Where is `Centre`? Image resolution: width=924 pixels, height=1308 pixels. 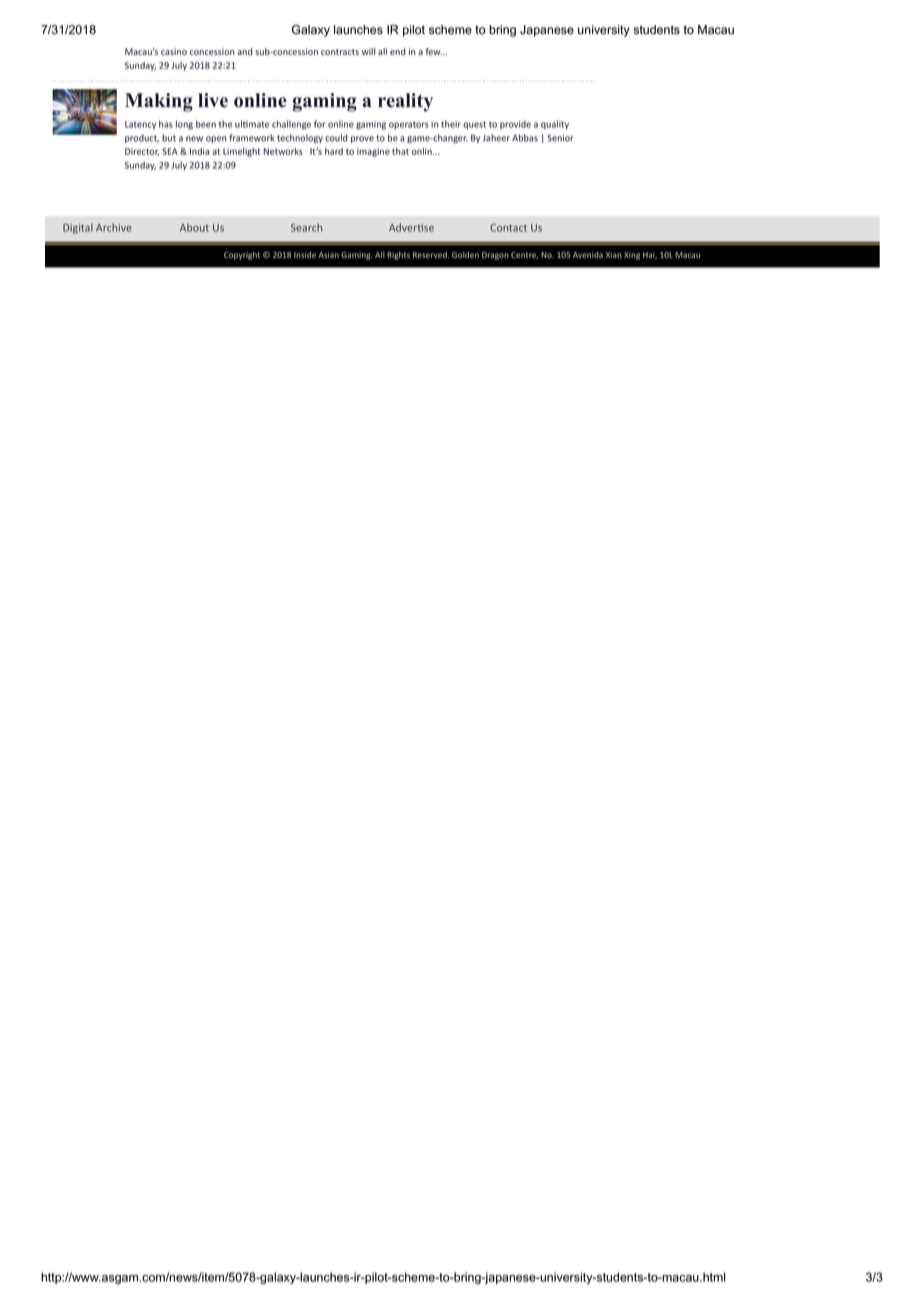 Centre is located at coordinates (524, 255).
